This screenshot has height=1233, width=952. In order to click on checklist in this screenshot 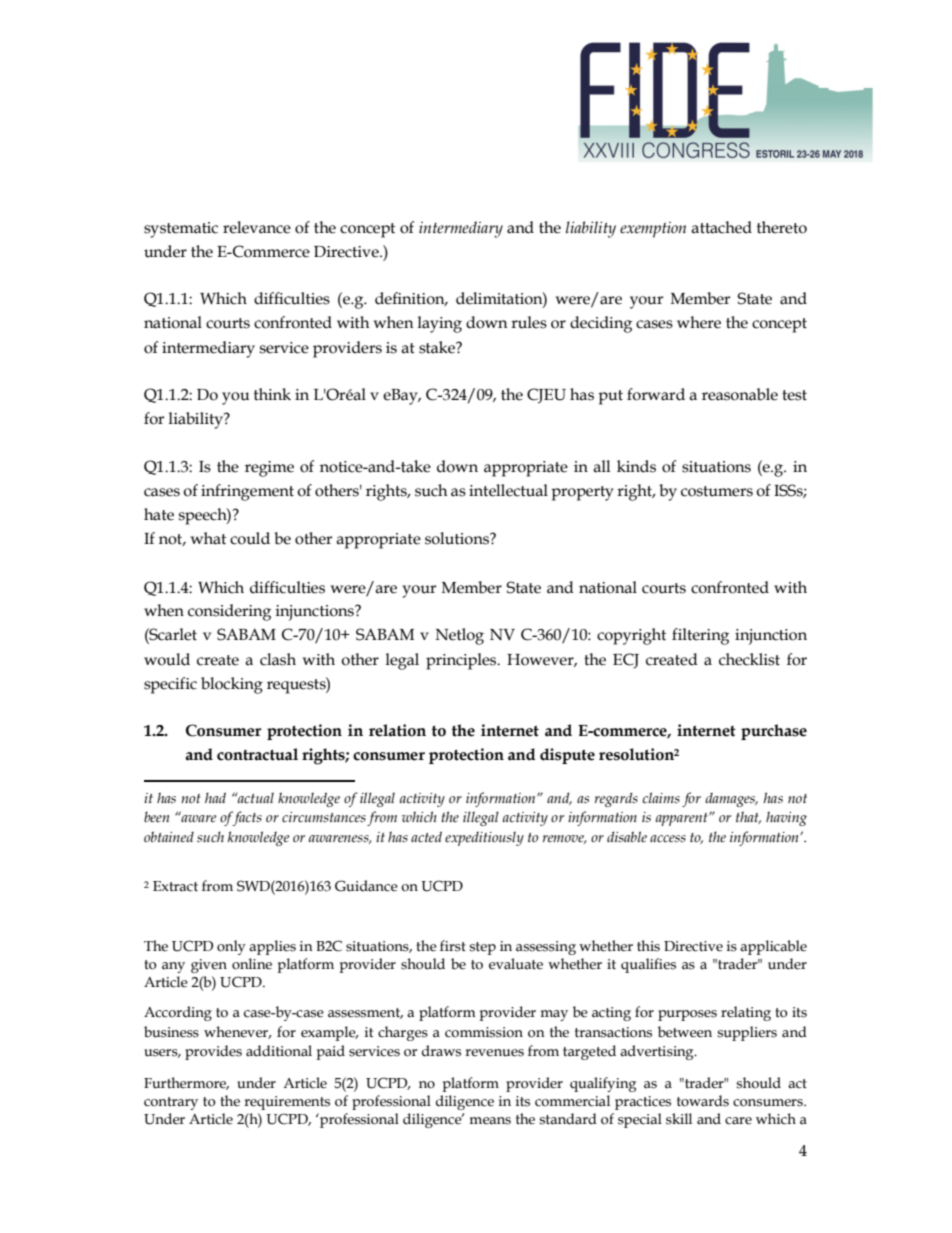, I will do `click(749, 659)`.
